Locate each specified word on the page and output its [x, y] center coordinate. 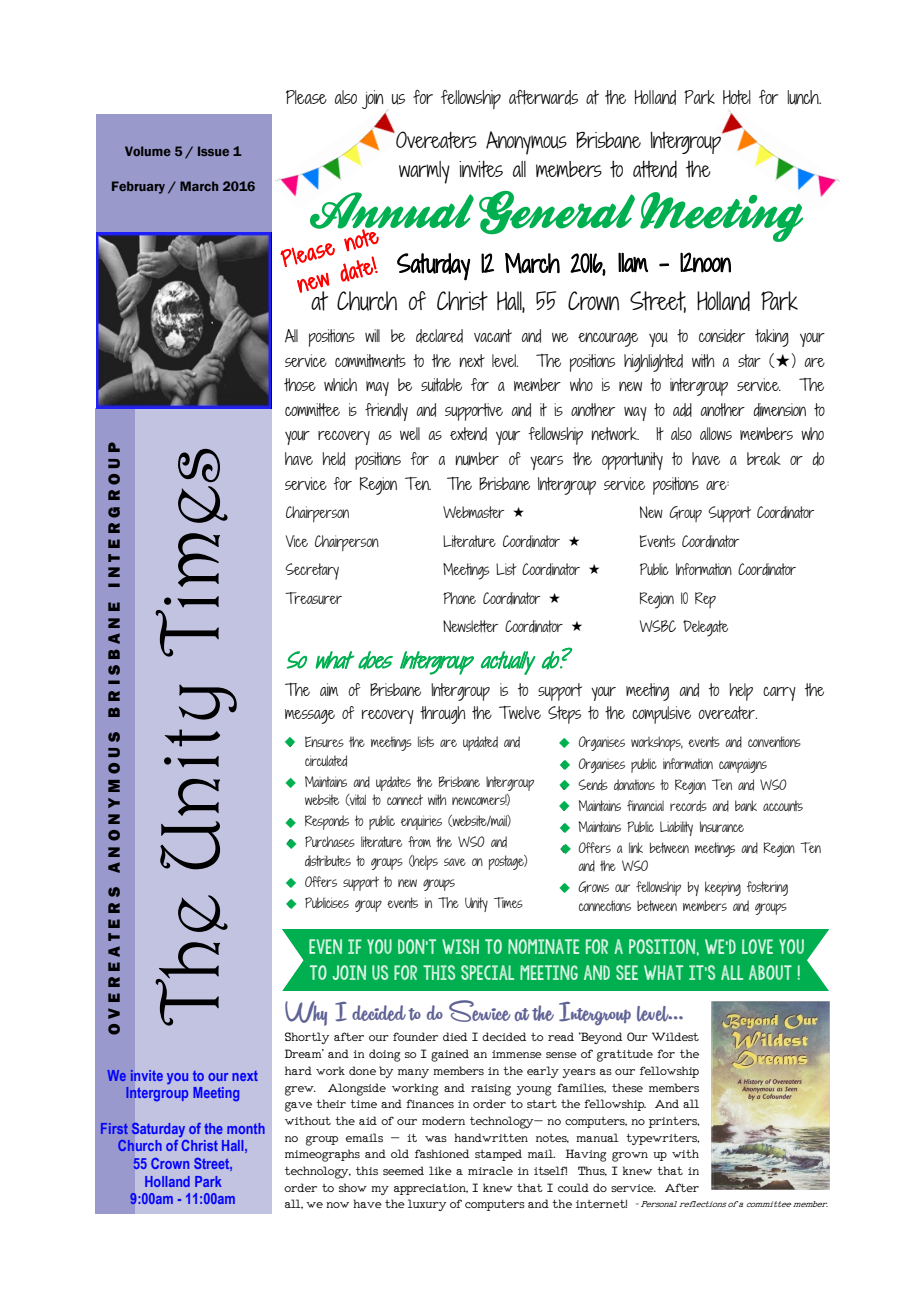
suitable [441, 385]
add [682, 410]
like [440, 1170]
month [246, 1128]
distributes [328, 861]
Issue [213, 151]
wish [460, 946]
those [300, 384]
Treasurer [313, 598]
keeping [723, 888]
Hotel [737, 97]
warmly [424, 172]
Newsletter [470, 626]
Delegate [705, 628]
